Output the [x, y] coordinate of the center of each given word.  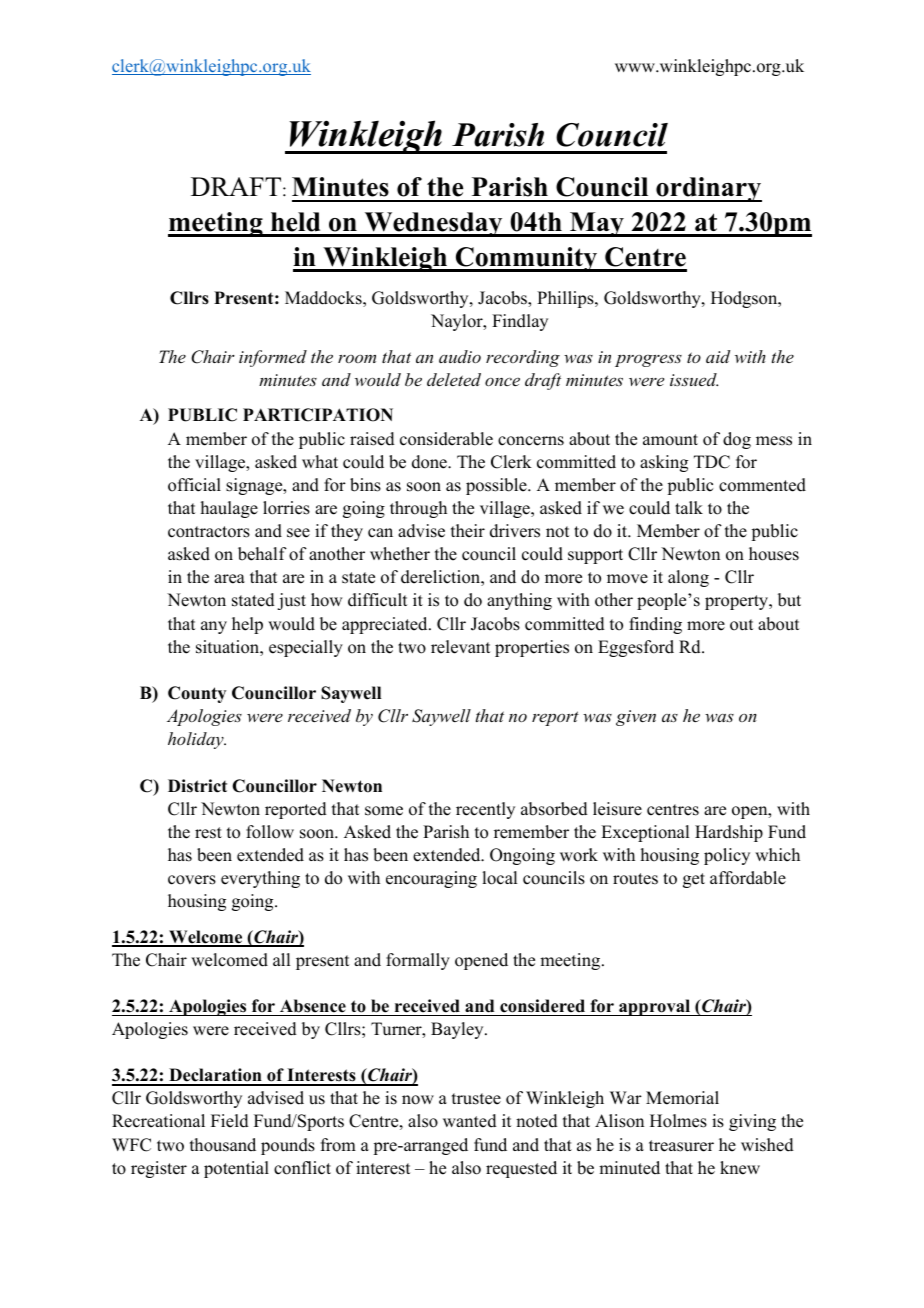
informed [273, 358]
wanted [470, 1121]
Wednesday [433, 224]
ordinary [708, 189]
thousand [223, 1145]
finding [655, 625]
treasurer [681, 1146]
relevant [460, 647]
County [197, 694]
